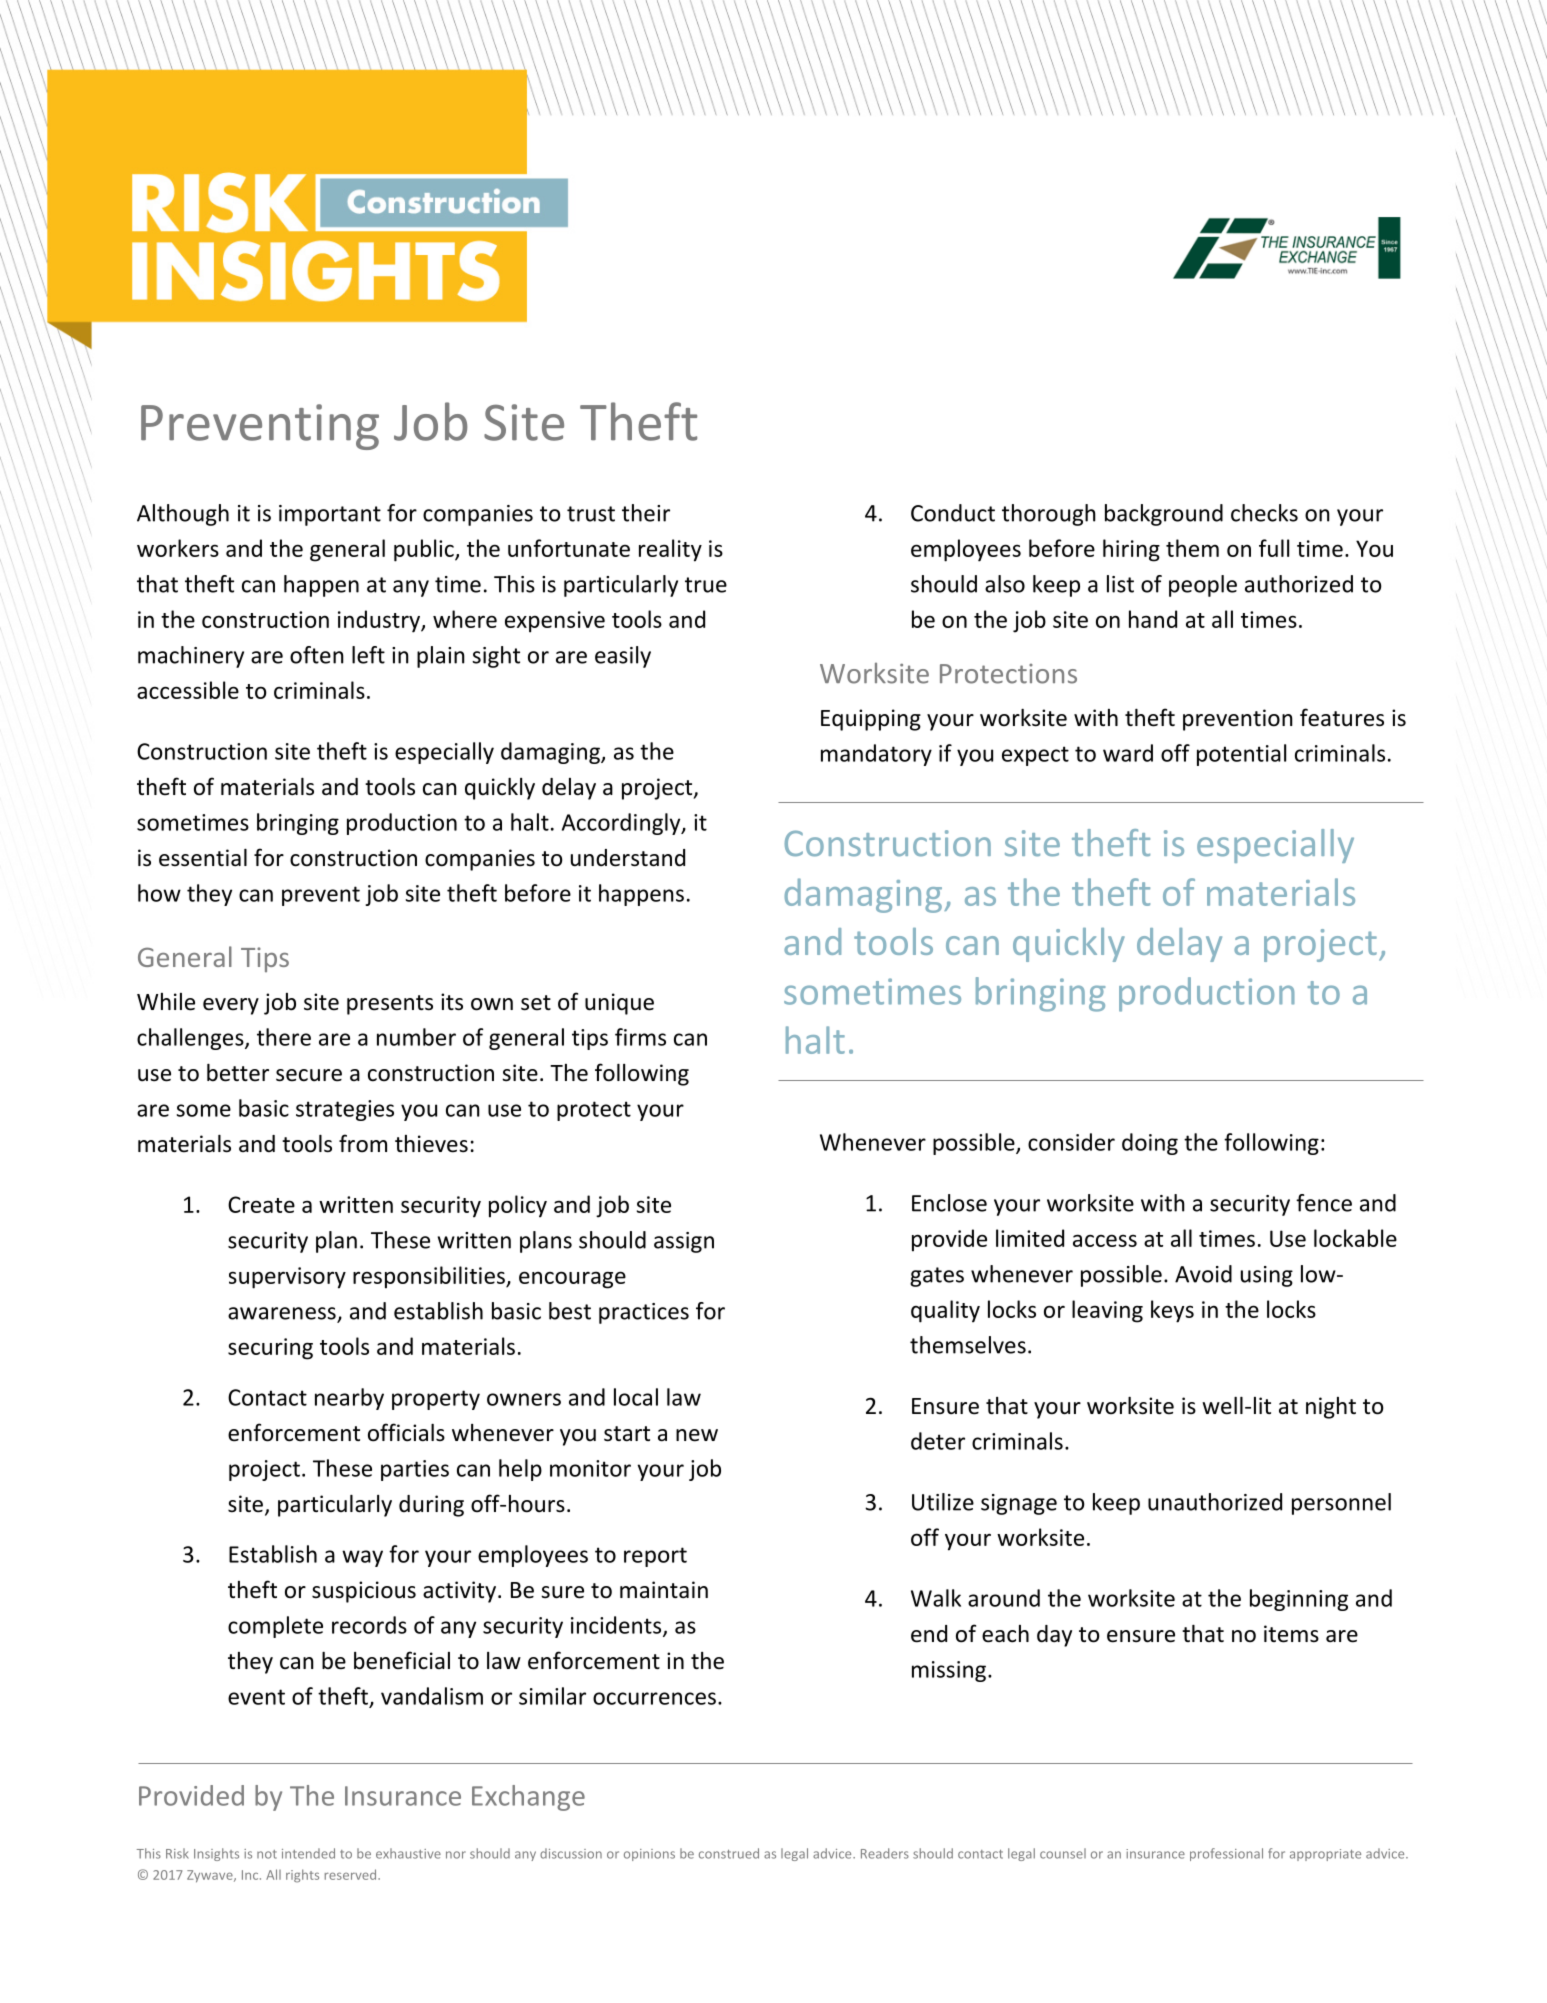 Image resolution: width=1547 pixels, height=2003 pixels. Describe the element at coordinates (1172, 1311) in the document. I see `keys` at that location.
